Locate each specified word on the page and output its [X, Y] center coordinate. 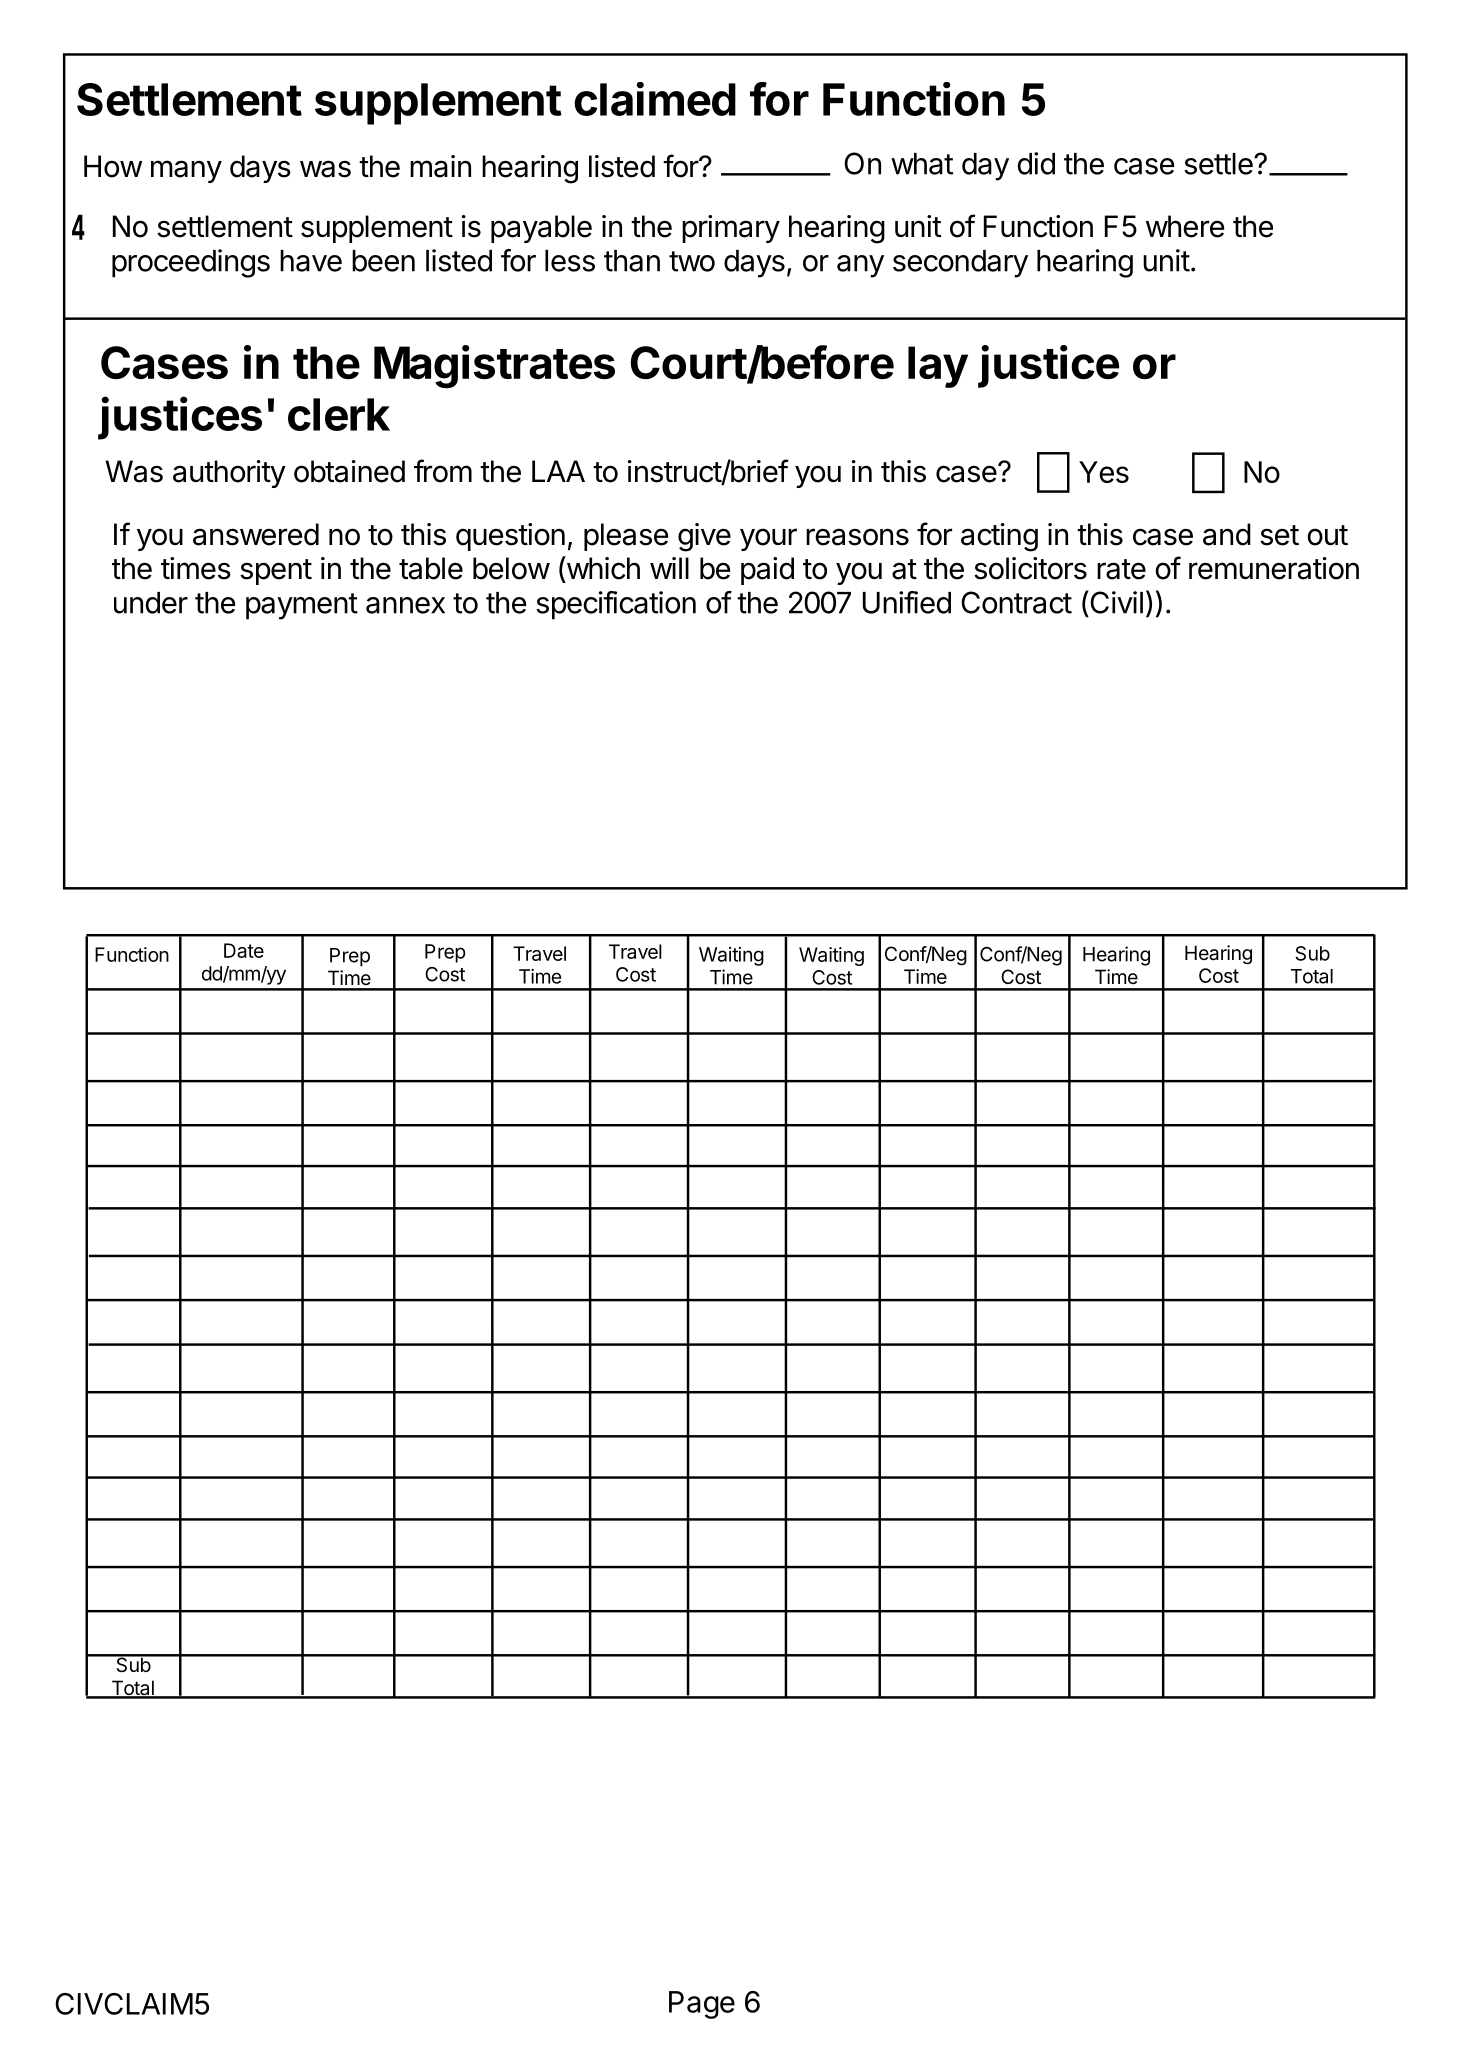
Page [702, 2005]
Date [244, 950]
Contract [1016, 602]
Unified [907, 602]
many [186, 171]
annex [405, 605]
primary [731, 229]
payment [302, 606]
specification [616, 605]
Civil [1115, 602]
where [1185, 226]
